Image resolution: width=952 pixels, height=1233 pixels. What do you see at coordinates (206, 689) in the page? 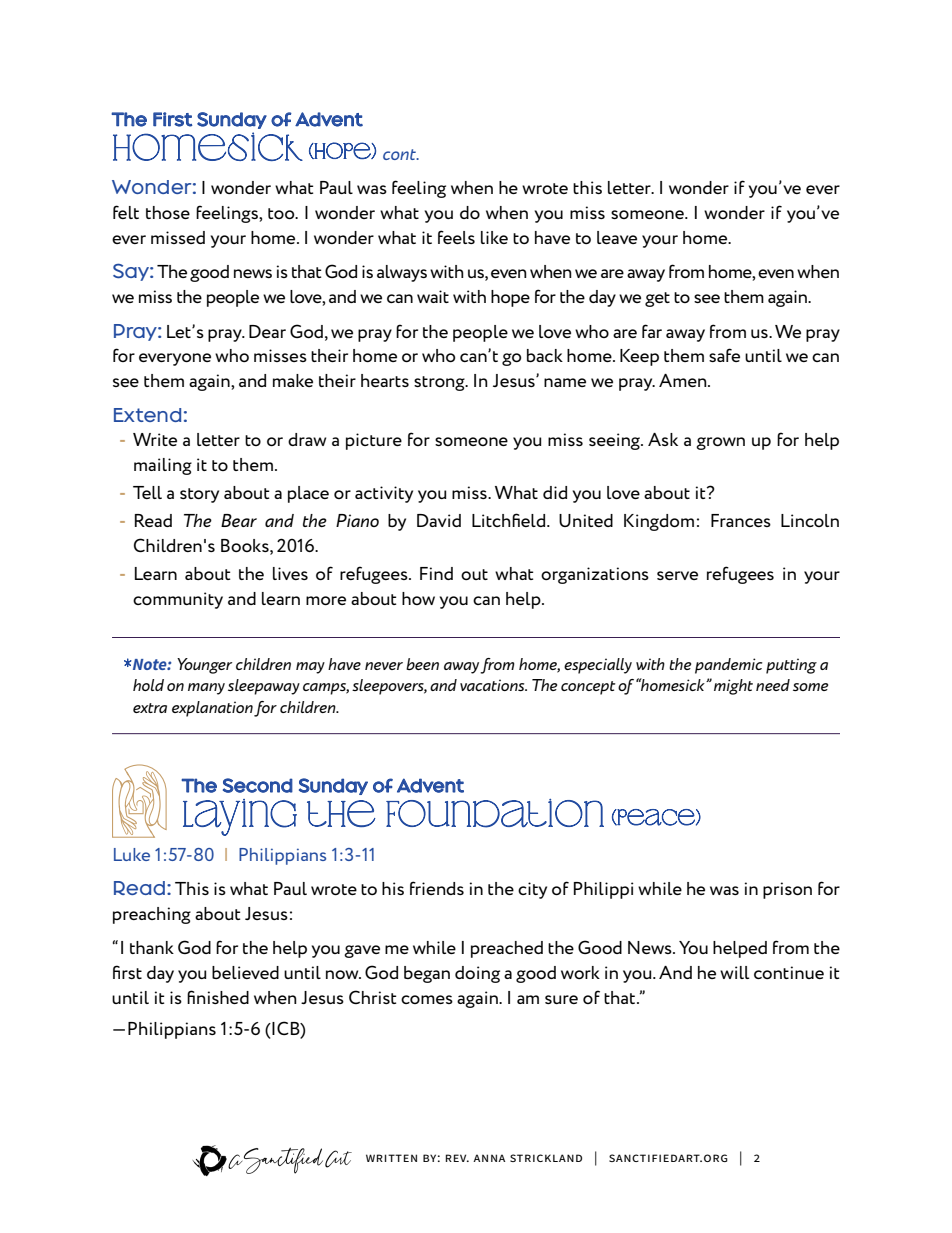
I see `many` at bounding box center [206, 689].
